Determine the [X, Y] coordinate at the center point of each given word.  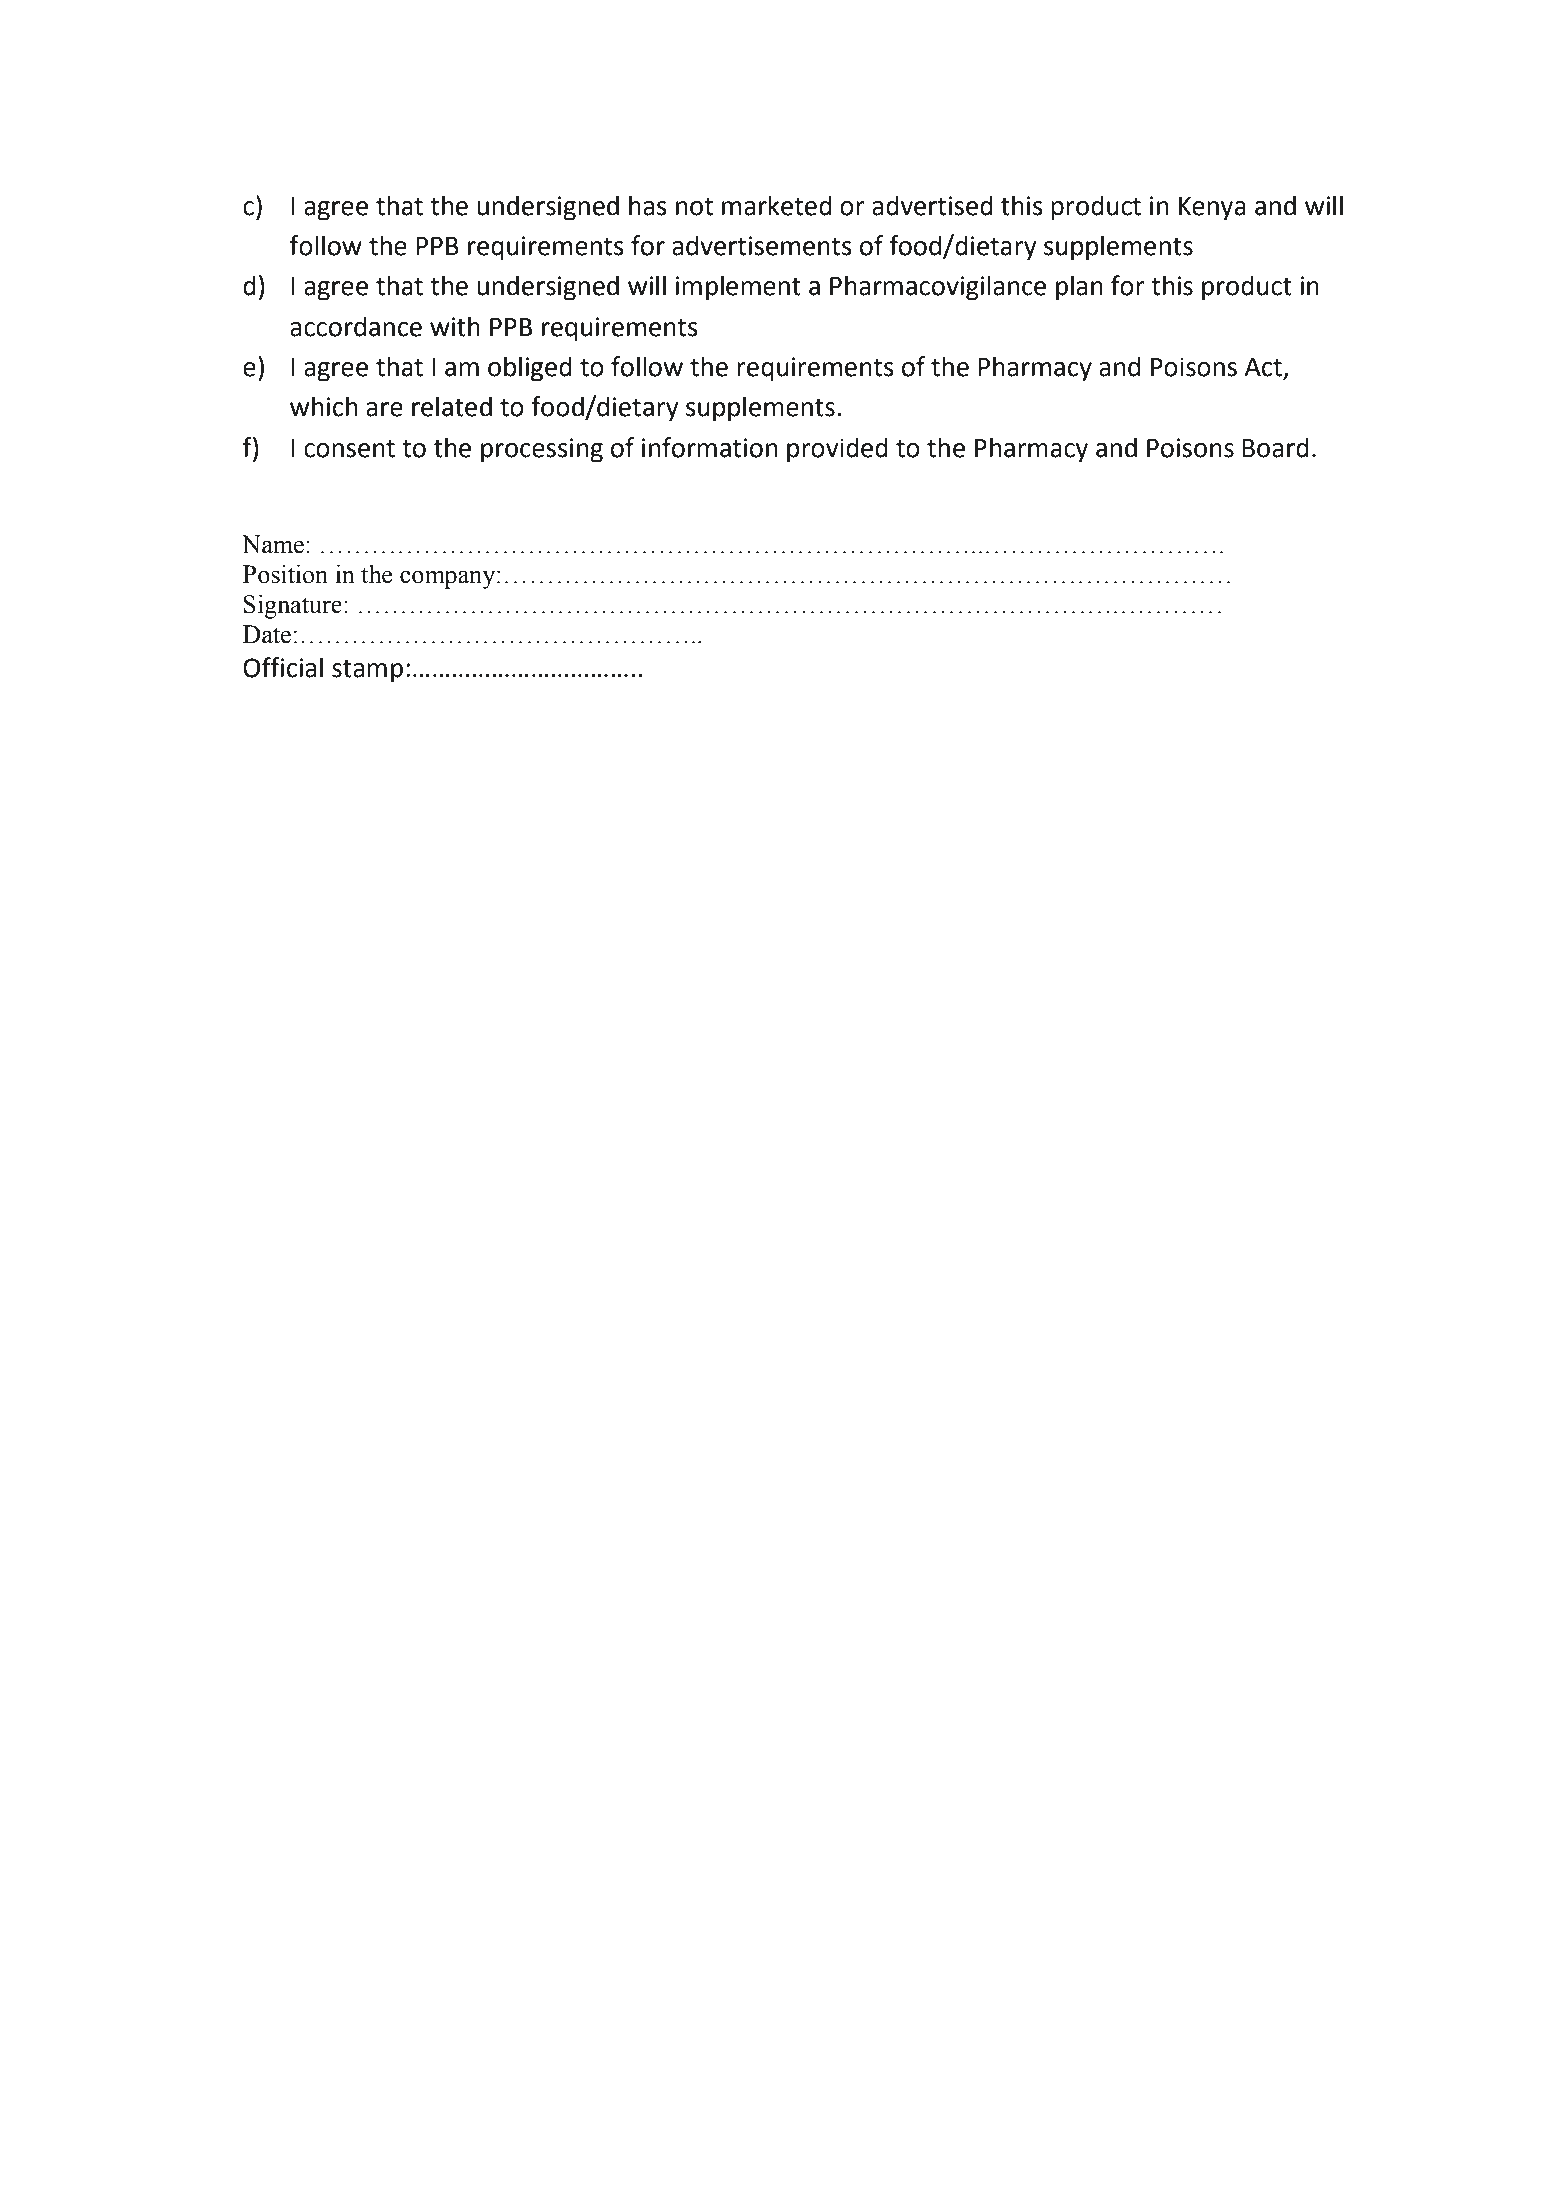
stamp [367, 671]
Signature [293, 606]
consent [349, 449]
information [709, 447]
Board [1275, 447]
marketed [777, 205]
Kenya [1212, 209]
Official [283, 667]
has [648, 205]
